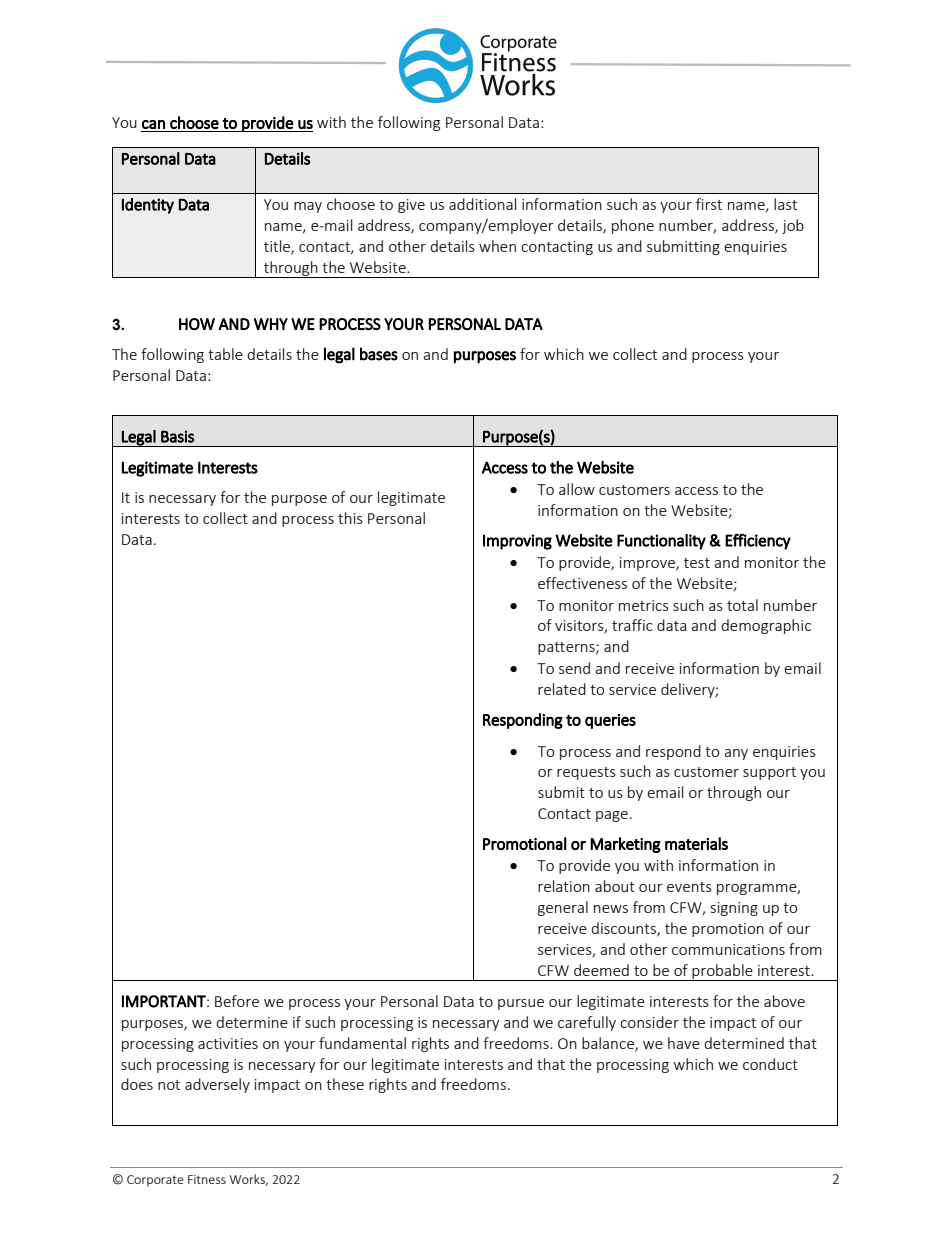 This document has height=1233, width=952. I want to click on related, so click(562, 689).
